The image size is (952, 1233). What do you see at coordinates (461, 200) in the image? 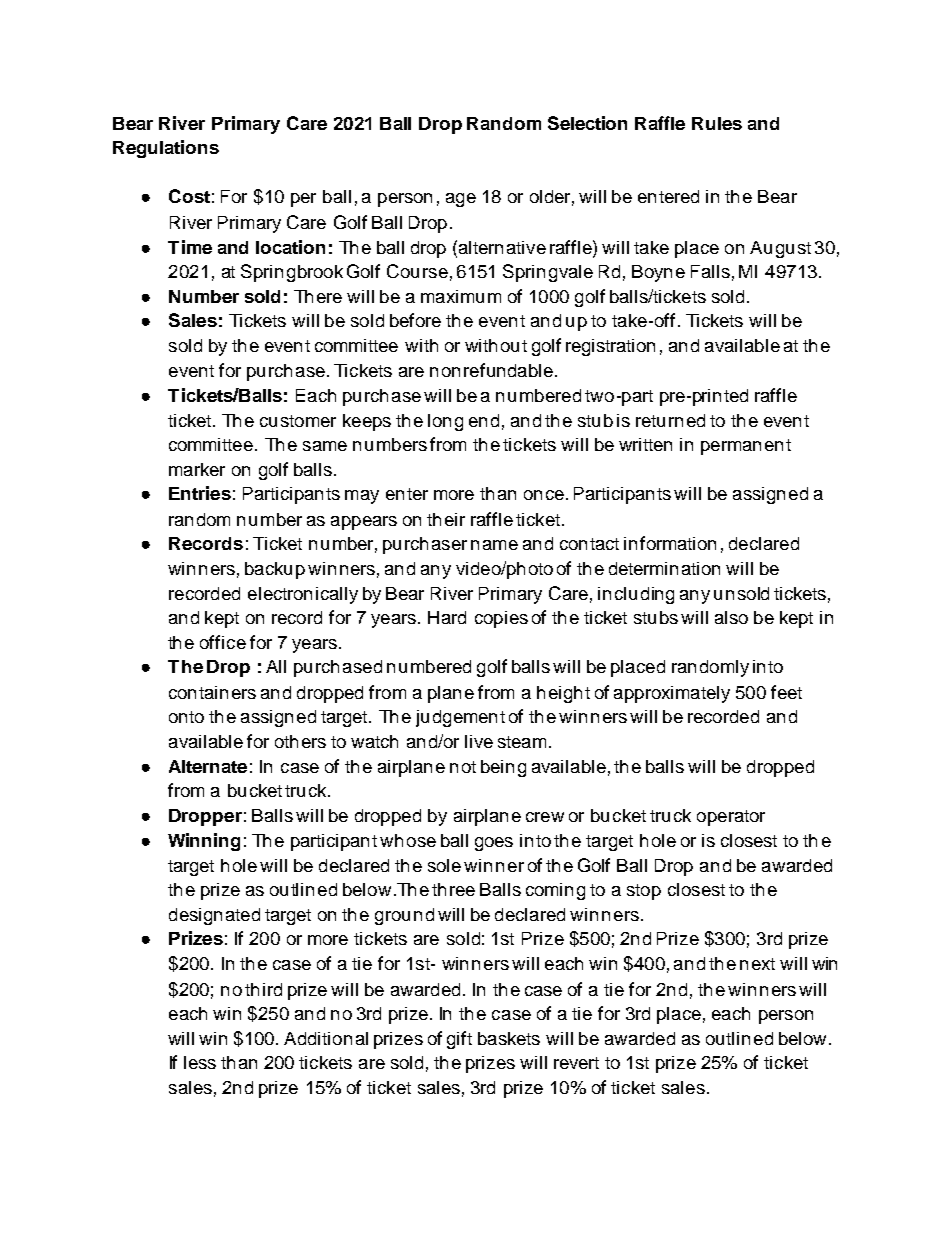
I see `age` at bounding box center [461, 200].
